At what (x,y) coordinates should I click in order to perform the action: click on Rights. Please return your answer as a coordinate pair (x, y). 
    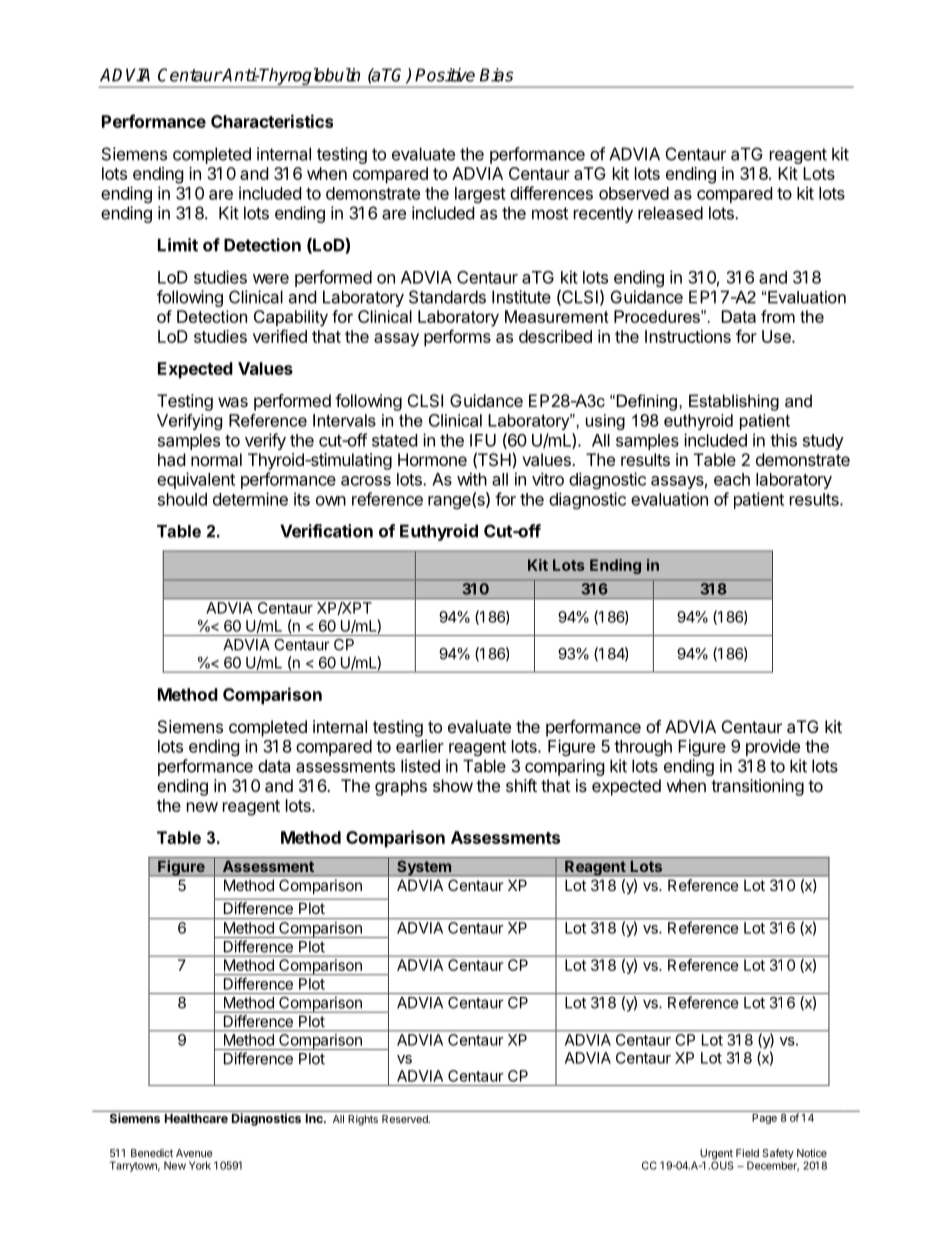
    Looking at the image, I should click on (363, 1120).
